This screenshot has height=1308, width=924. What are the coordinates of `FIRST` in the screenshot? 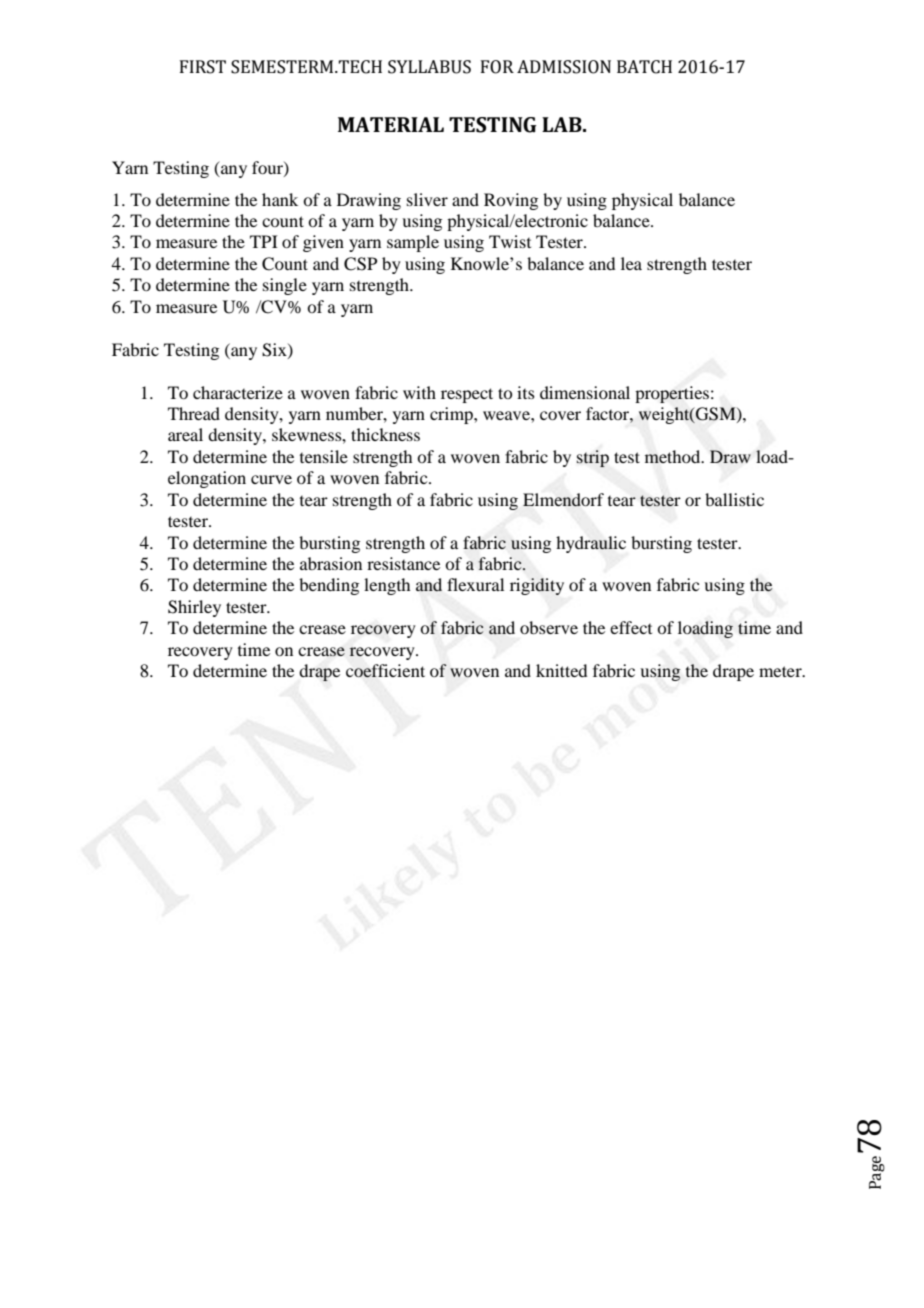 It's located at (203, 67).
